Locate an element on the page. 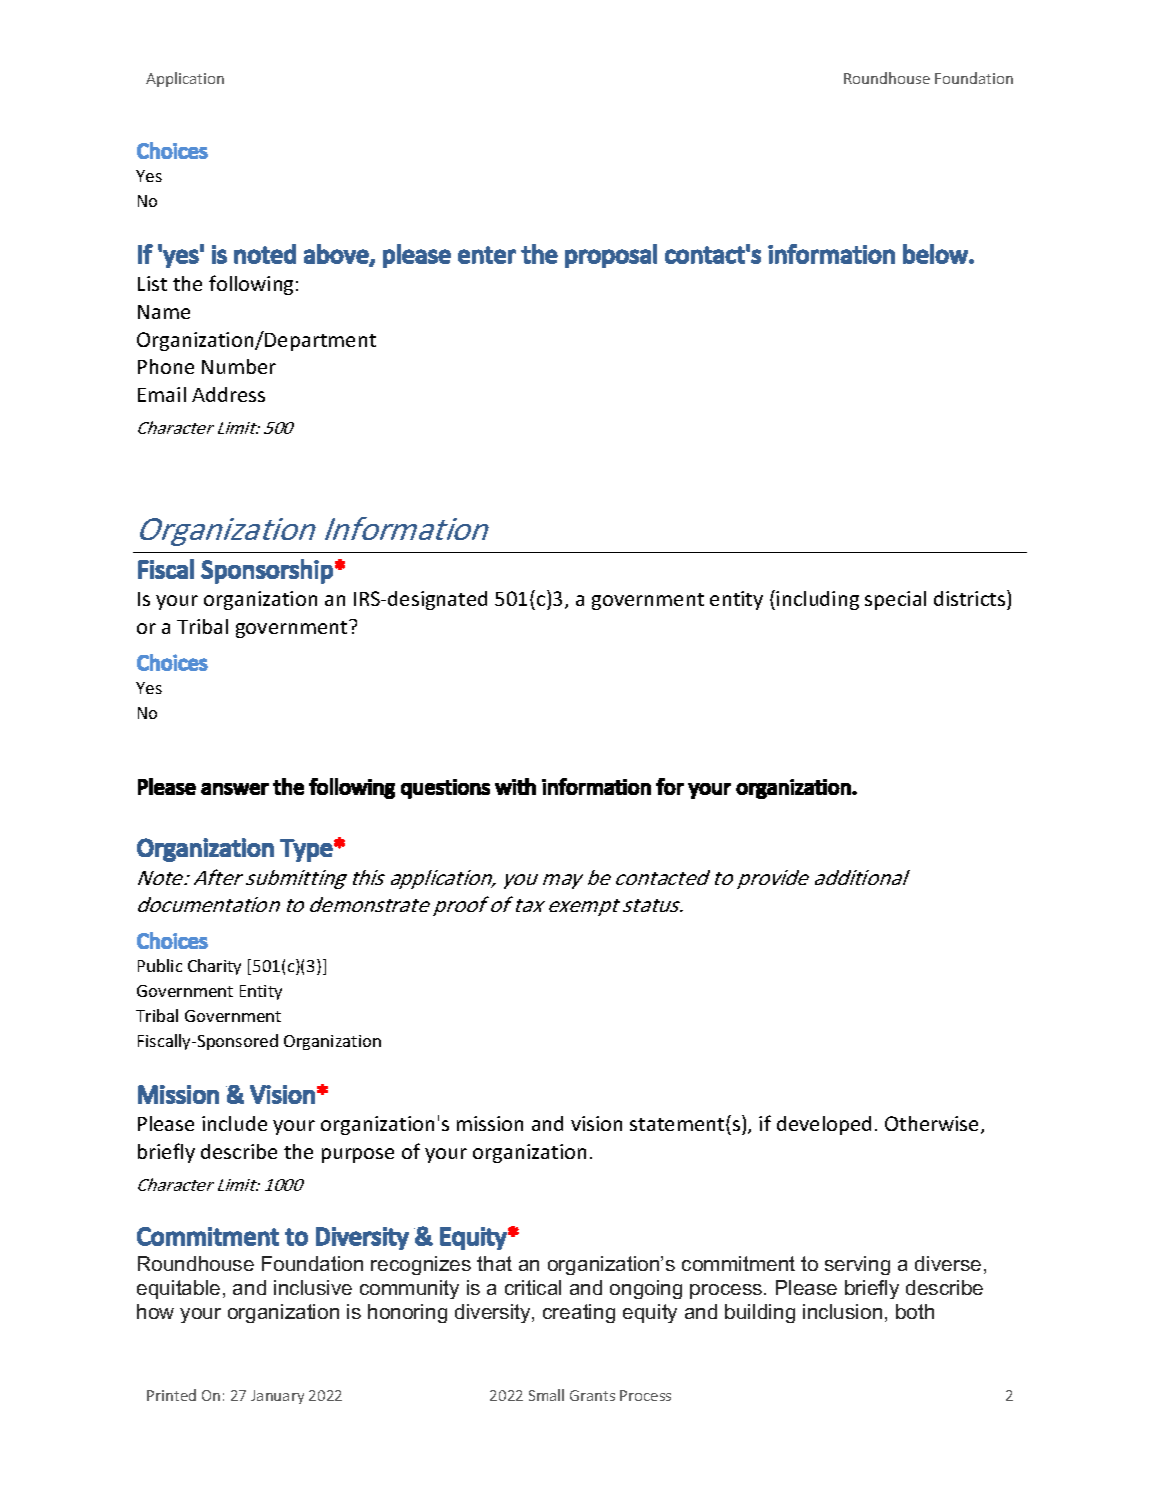 This image has height=1502, width=1161. purpose is located at coordinates (358, 1155).
